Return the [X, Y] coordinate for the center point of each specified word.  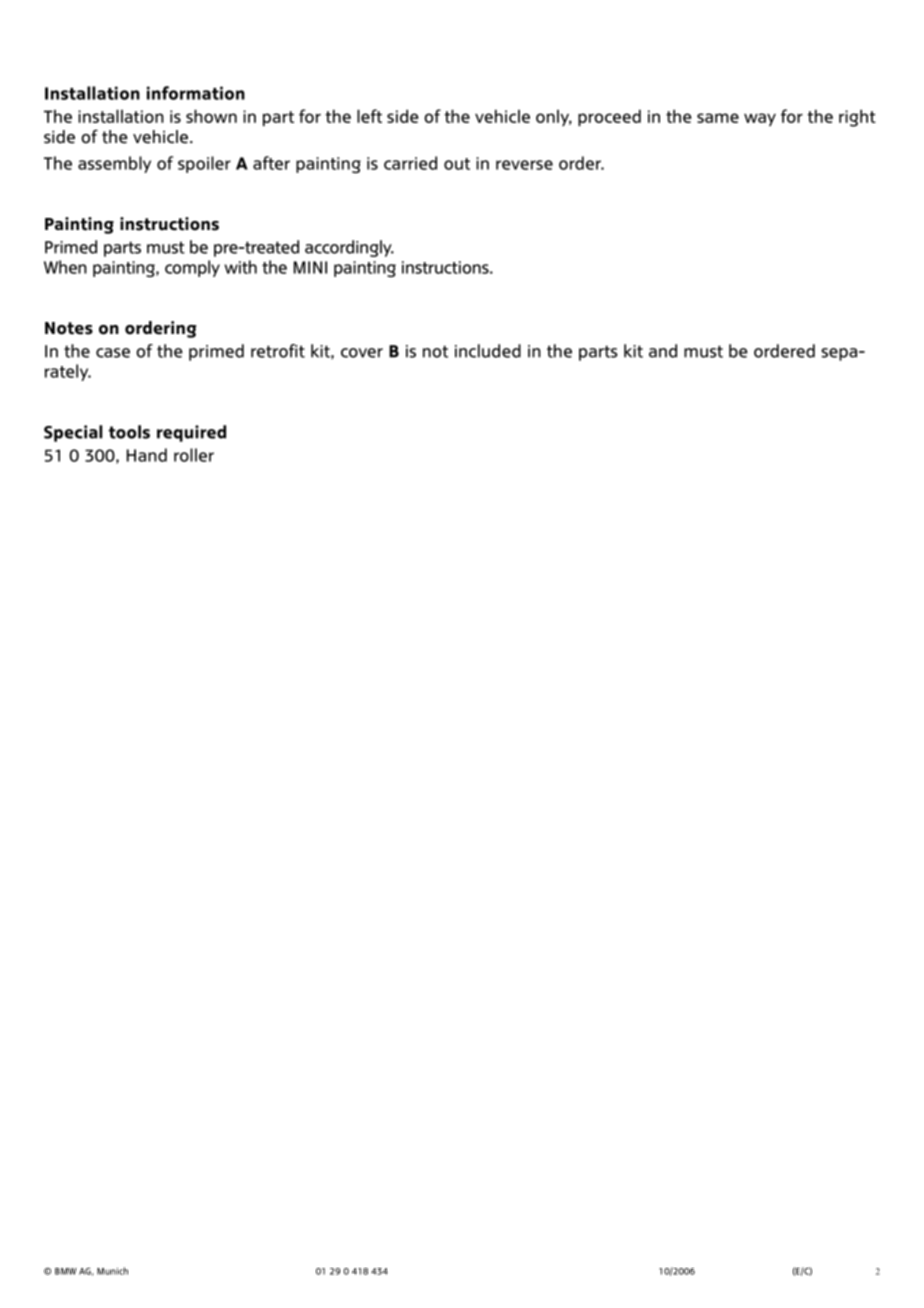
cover [362, 353]
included [488, 351]
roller [194, 455]
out [457, 164]
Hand [147, 455]
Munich [112, 1271]
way [760, 119]
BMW [66, 1271]
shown [211, 116]
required [191, 433]
